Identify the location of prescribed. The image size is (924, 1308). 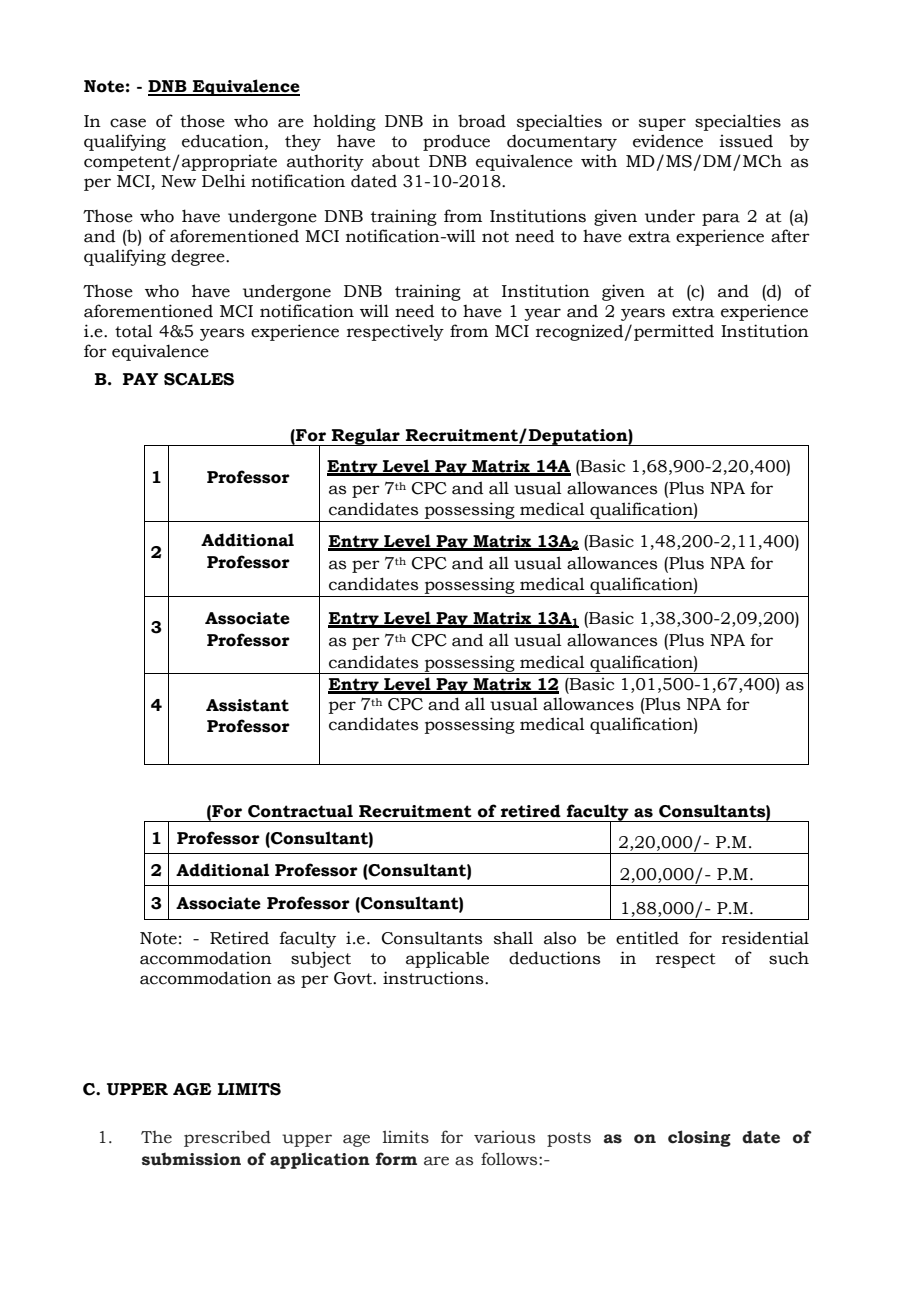
(227, 1138).
